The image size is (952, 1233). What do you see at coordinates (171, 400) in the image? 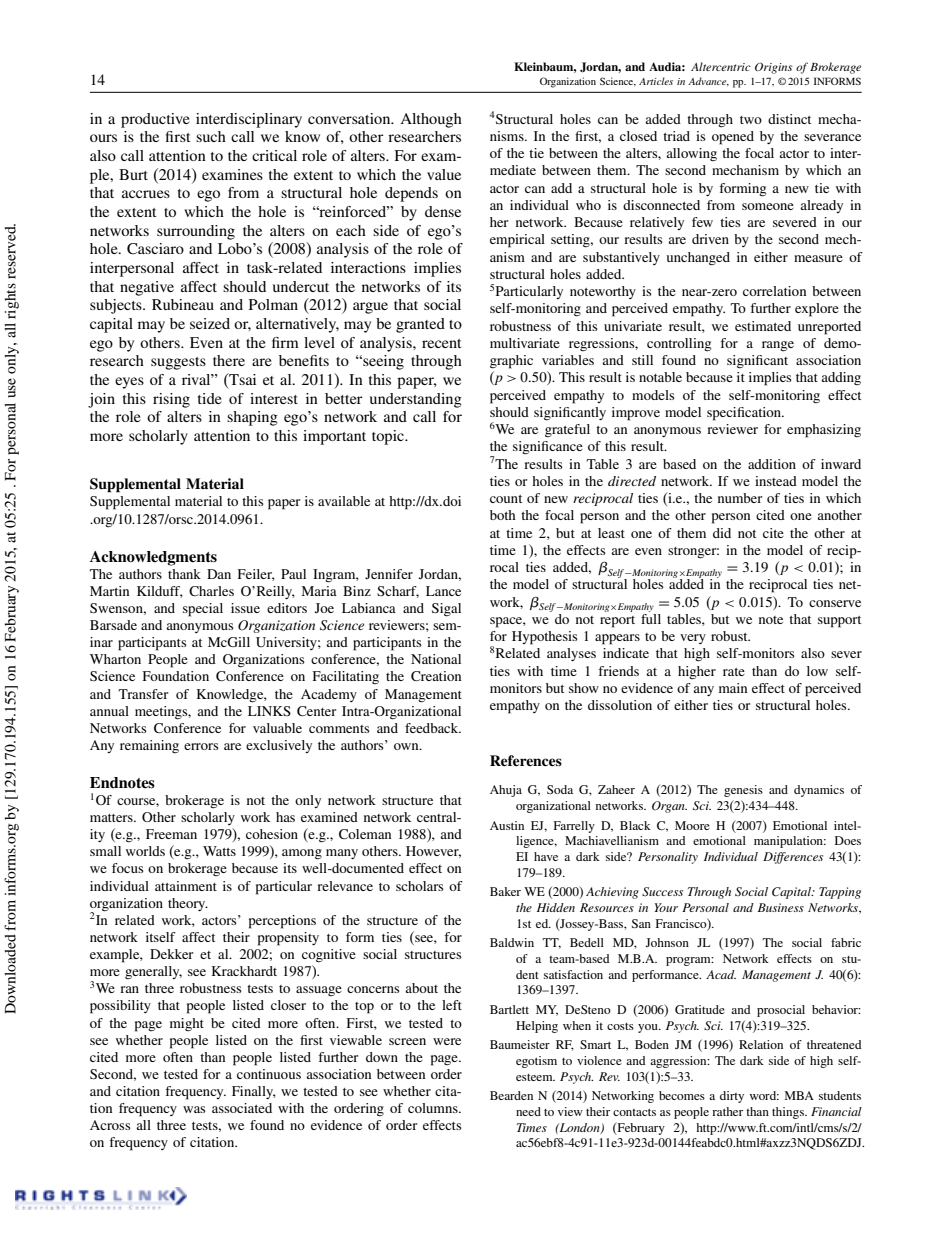
I see `rising` at bounding box center [171, 400].
